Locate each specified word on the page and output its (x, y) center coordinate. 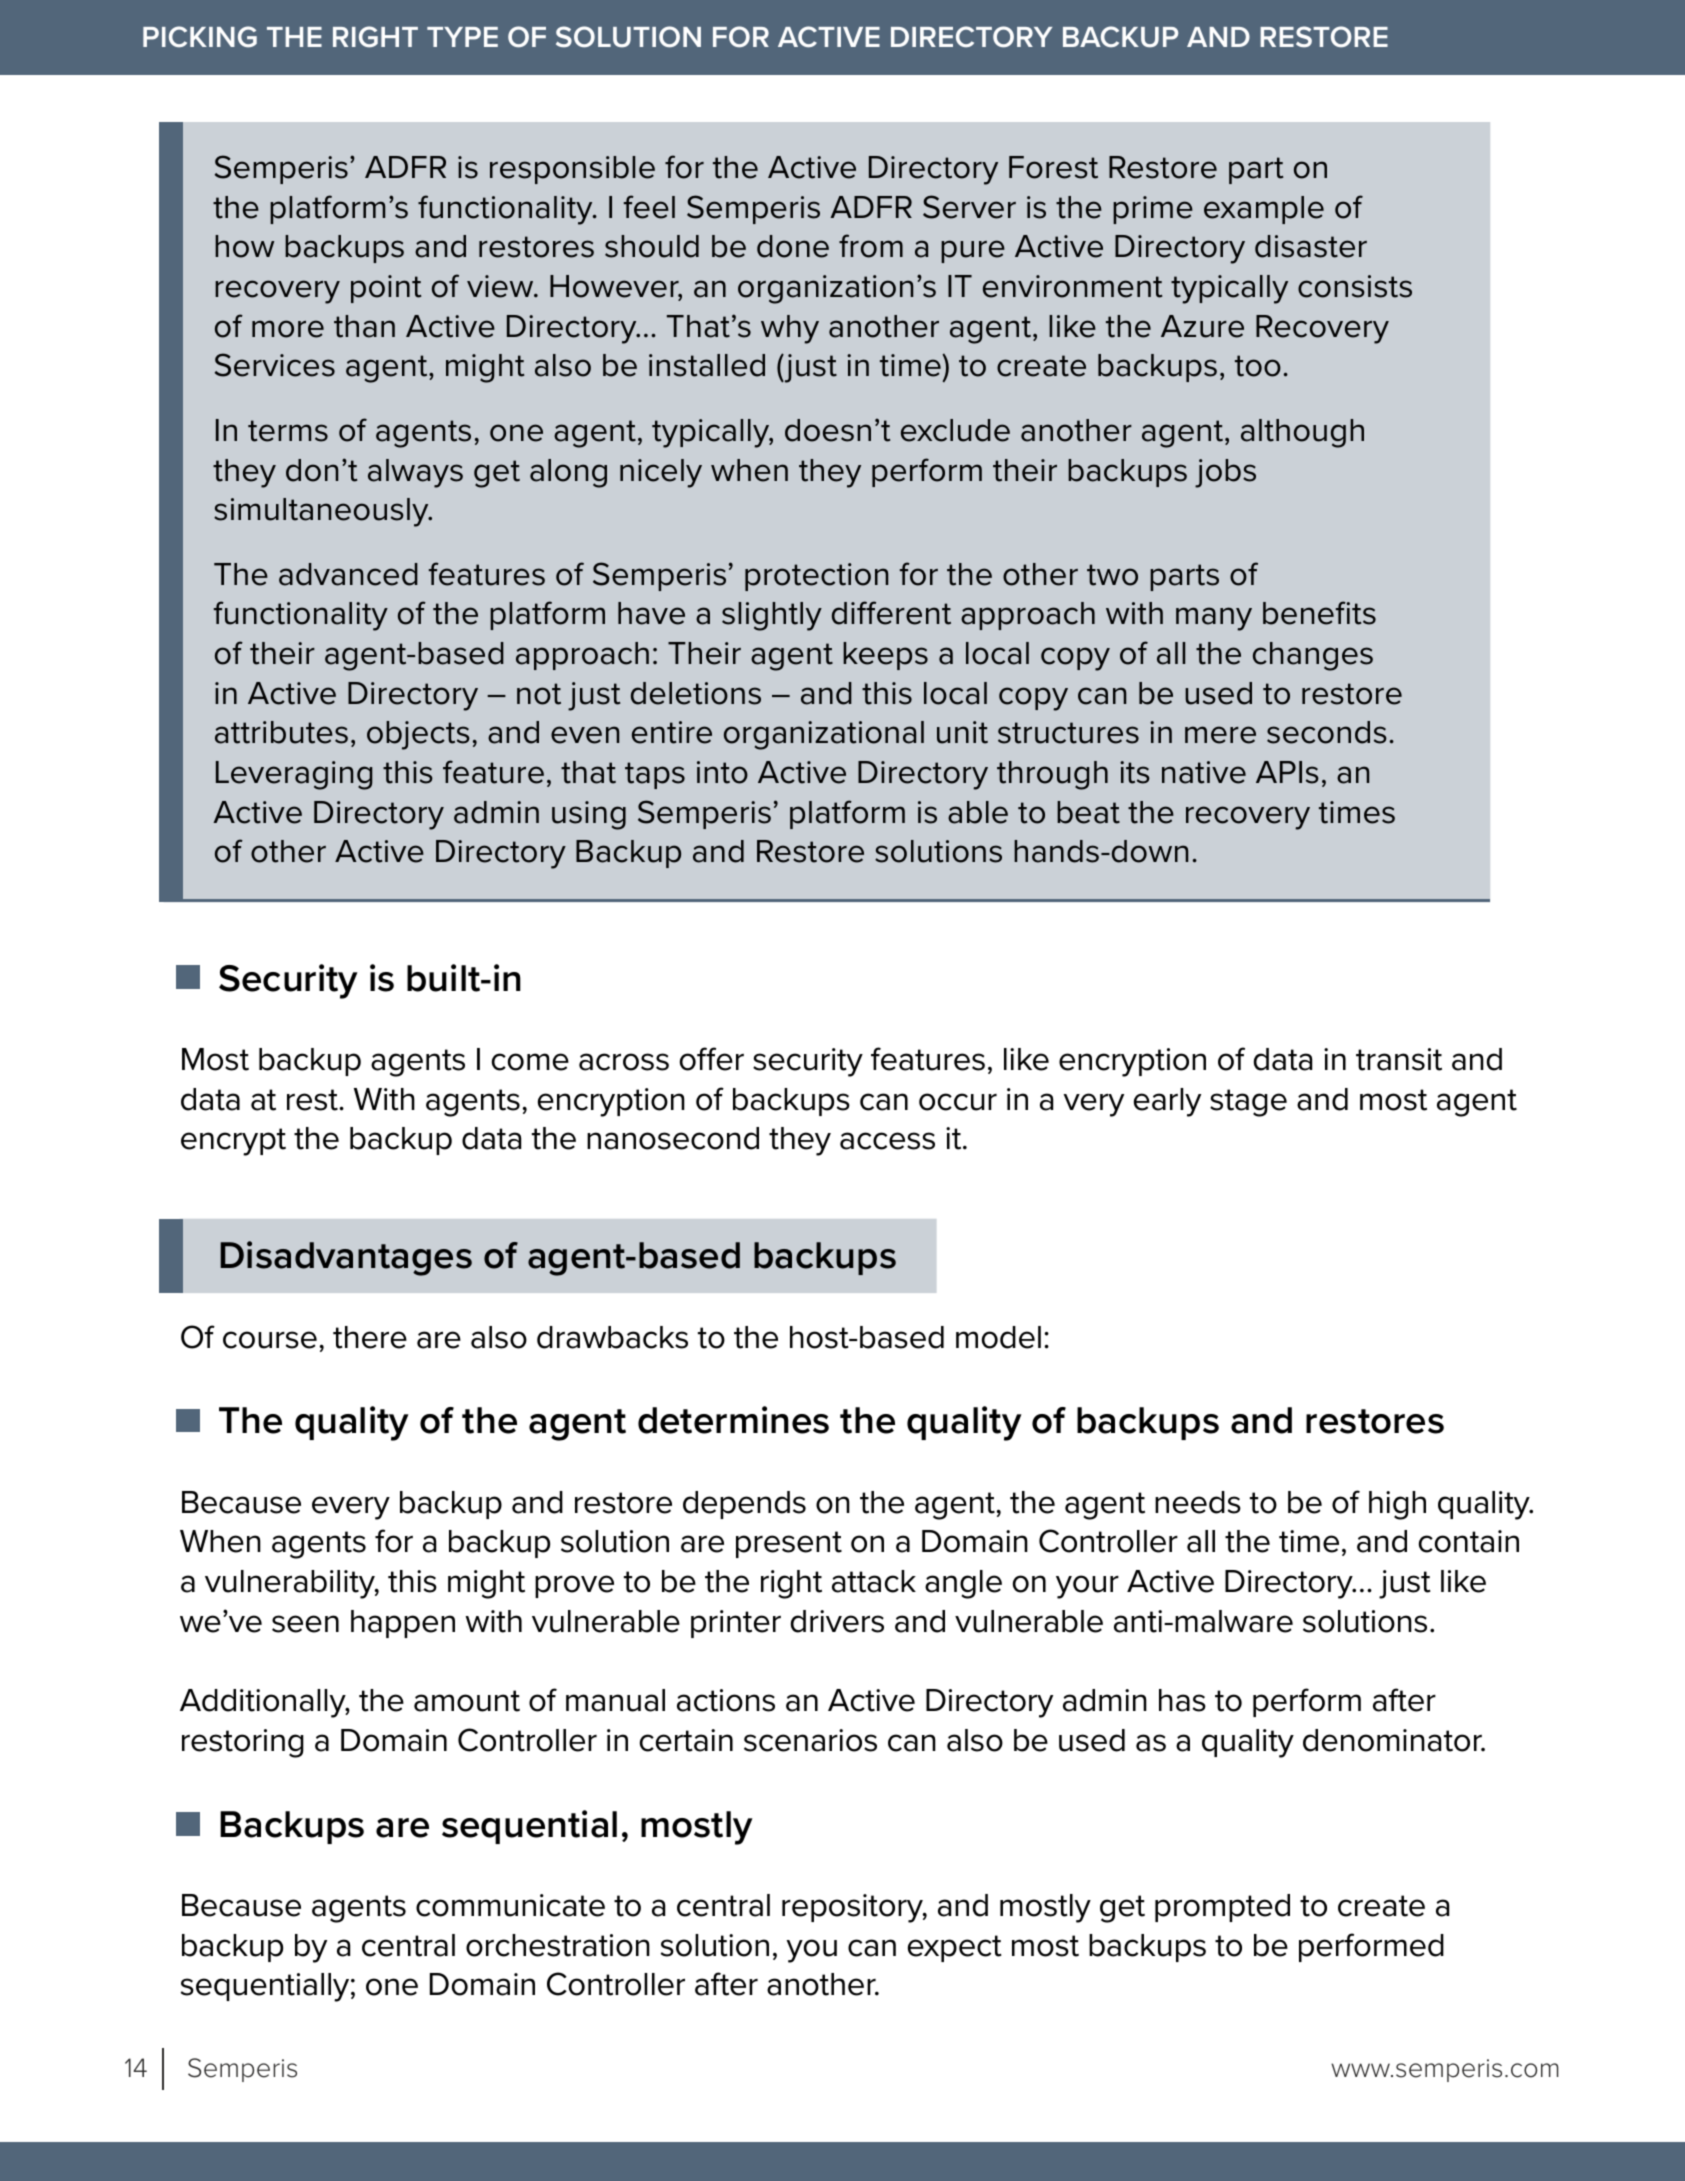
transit (1399, 1059)
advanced (348, 574)
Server (969, 207)
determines (733, 1420)
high (1397, 1505)
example (1264, 210)
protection (816, 577)
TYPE (462, 37)
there (370, 1337)
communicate (510, 1905)
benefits (1319, 613)
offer (712, 1059)
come (530, 1062)
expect (955, 1948)
